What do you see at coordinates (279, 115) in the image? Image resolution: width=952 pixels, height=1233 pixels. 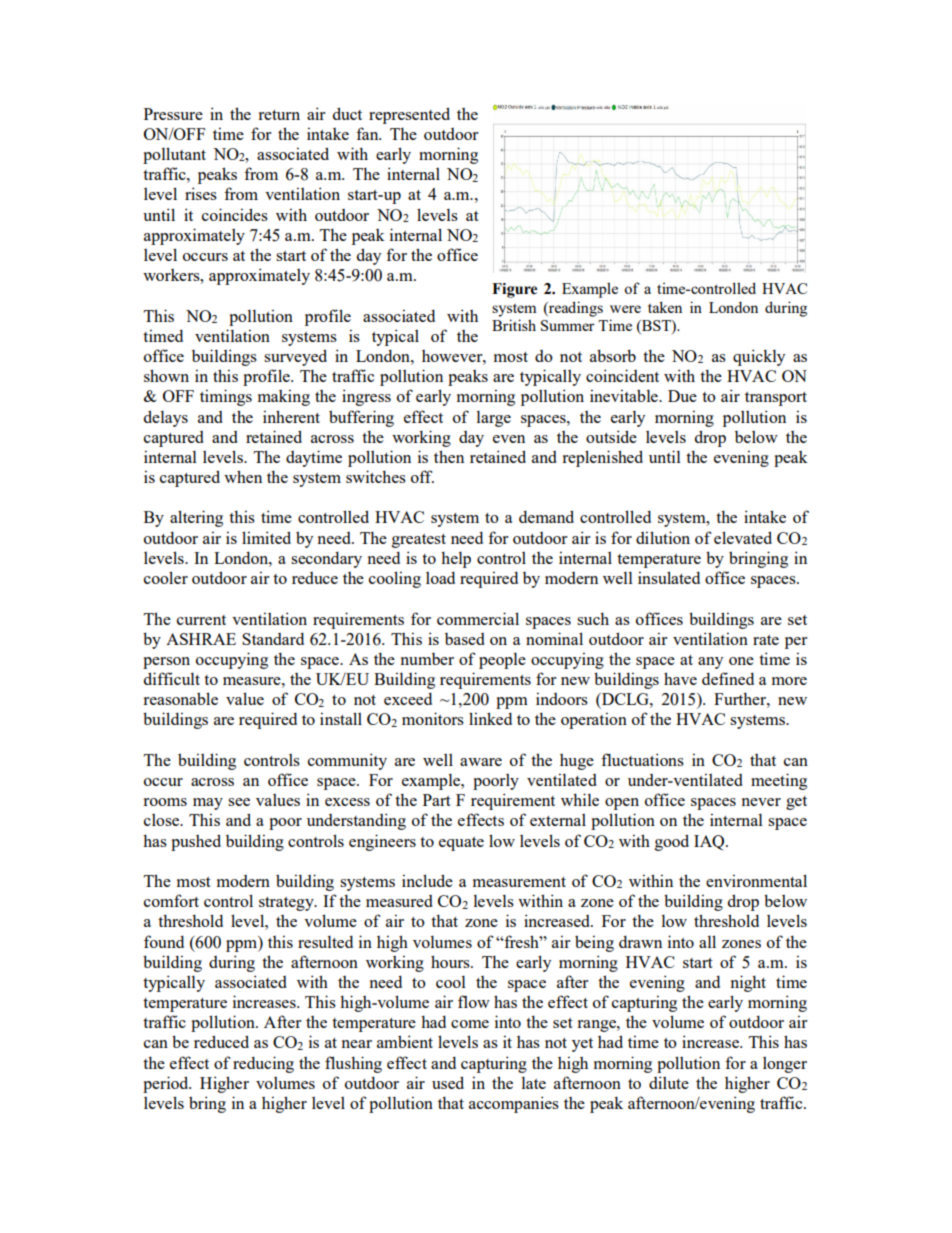 I see `return` at bounding box center [279, 115].
